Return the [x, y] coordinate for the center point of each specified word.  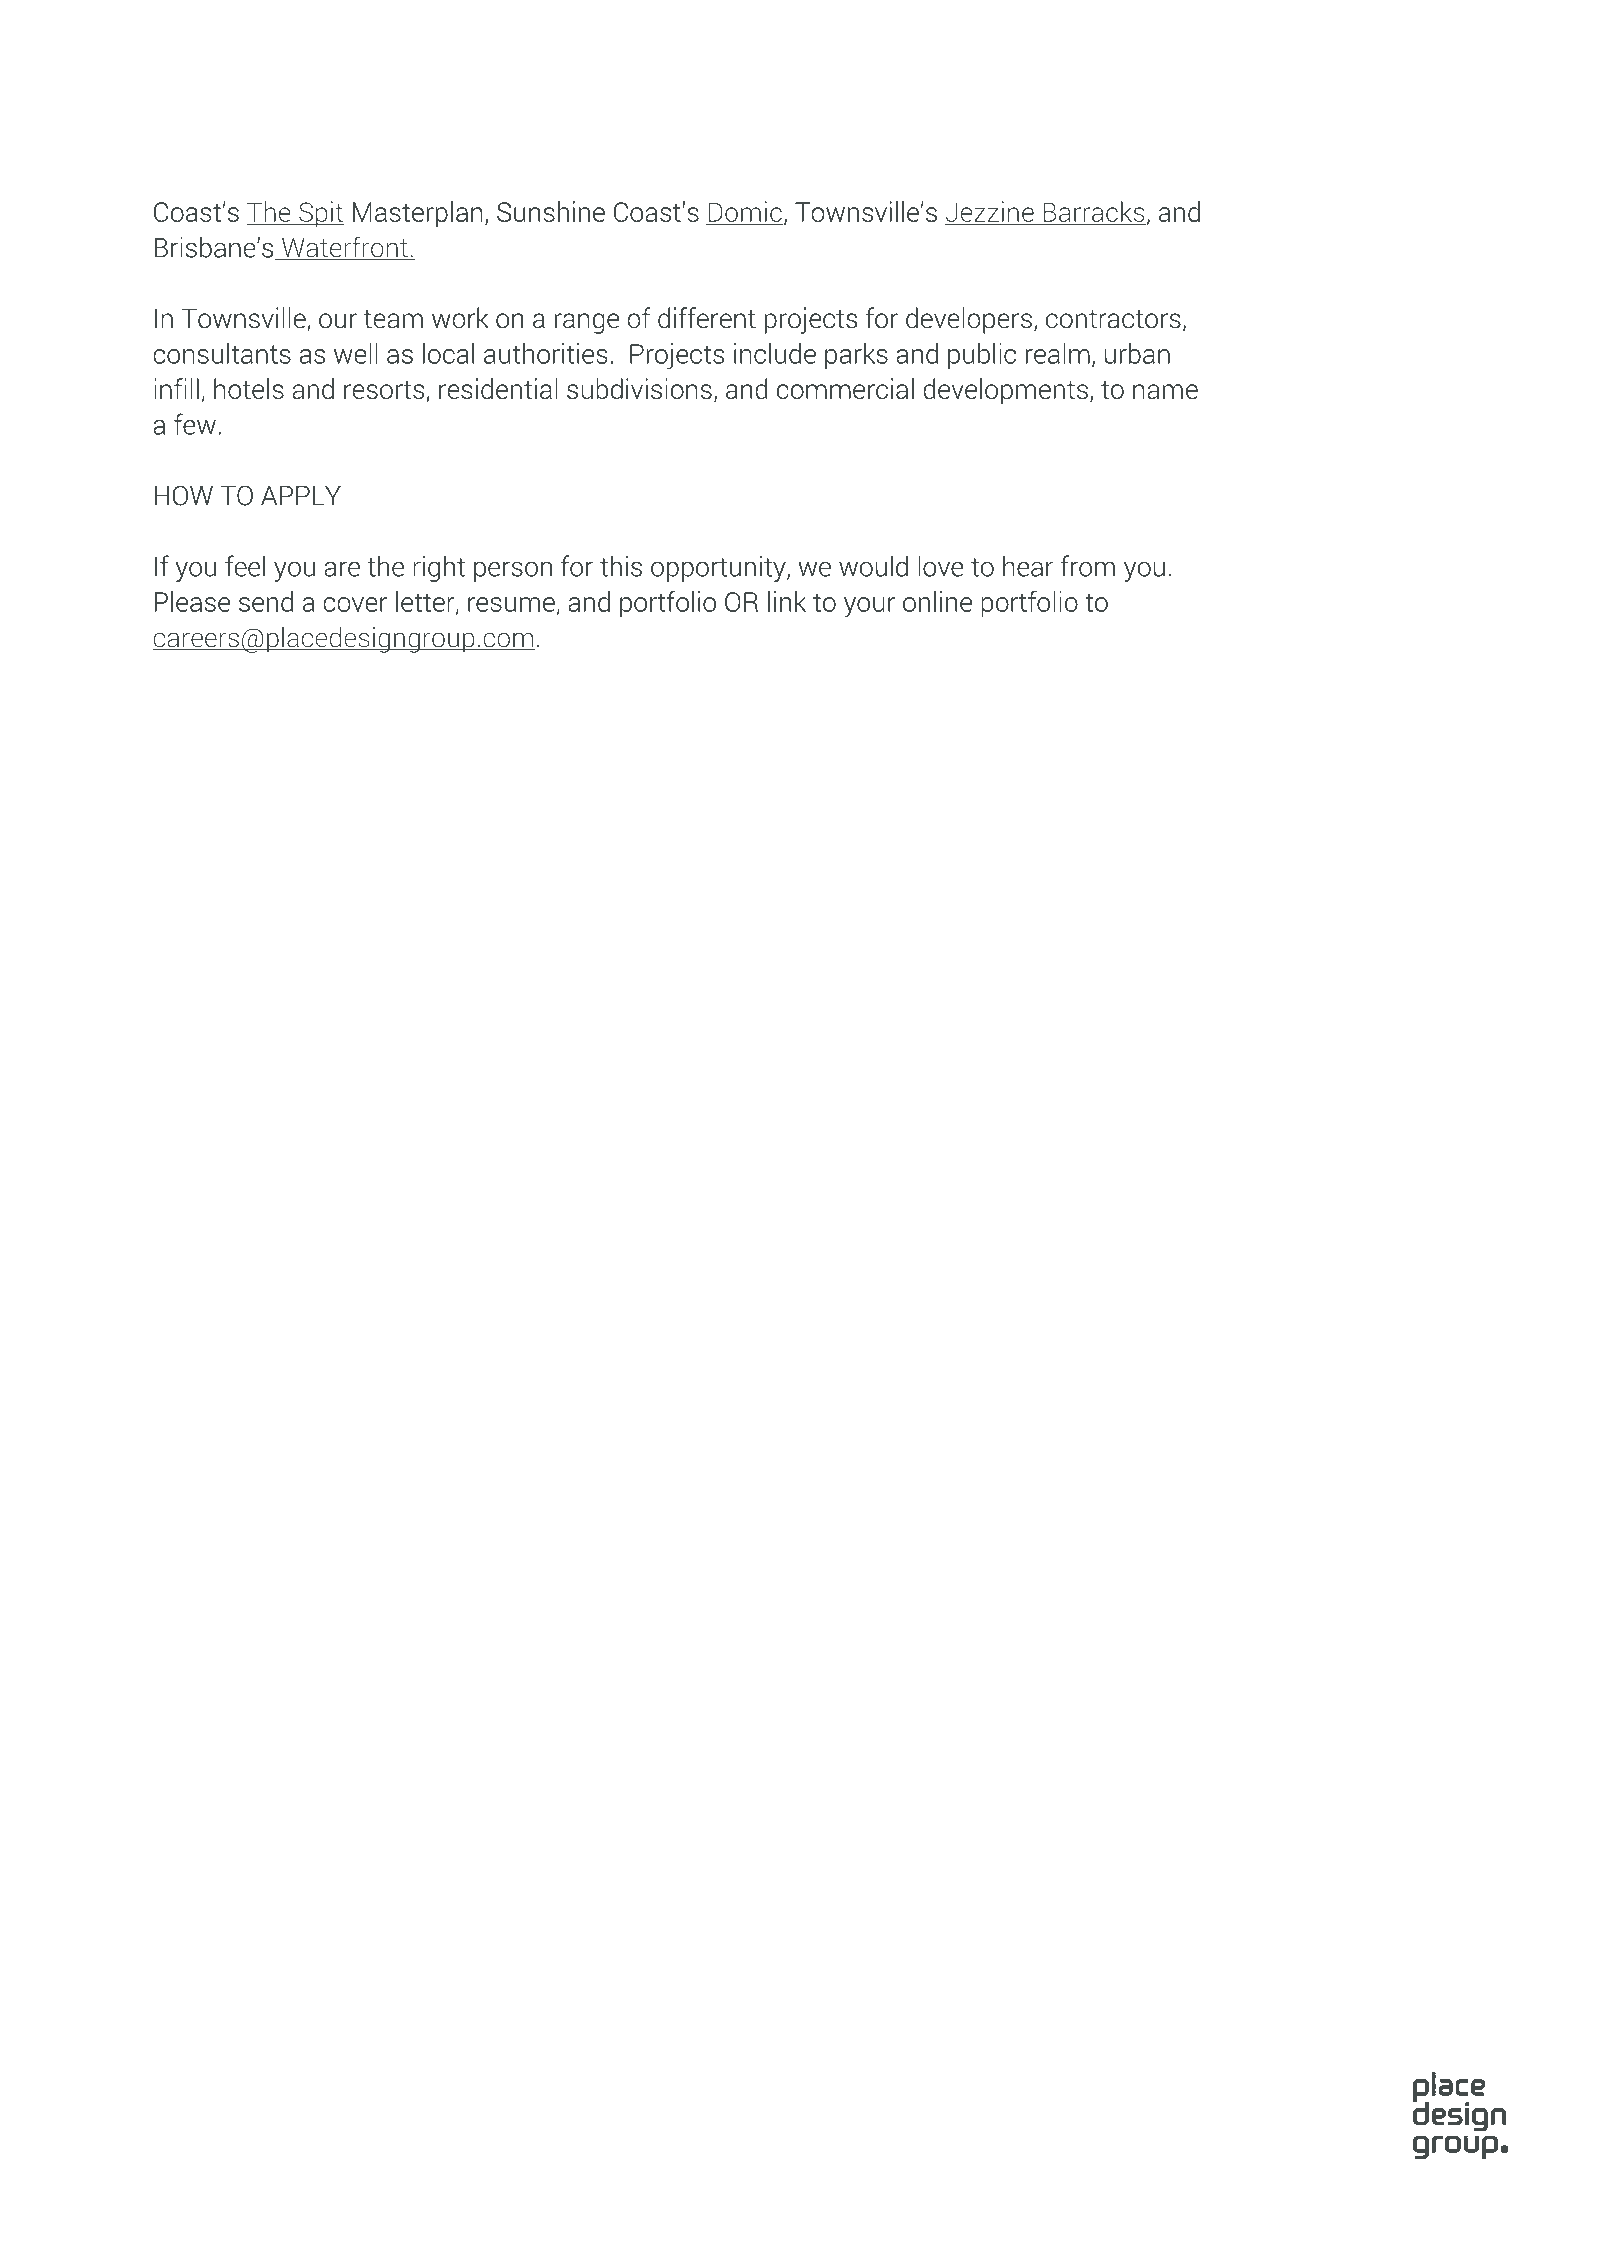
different [707, 318]
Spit [320, 214]
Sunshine [551, 211]
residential [498, 388]
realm [1058, 353]
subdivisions [639, 388]
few [195, 424]
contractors [1113, 319]
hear [1028, 566]
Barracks [1093, 212]
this [621, 566]
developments [1005, 391]
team [393, 319]
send [266, 601]
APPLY [301, 495]
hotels [249, 388]
